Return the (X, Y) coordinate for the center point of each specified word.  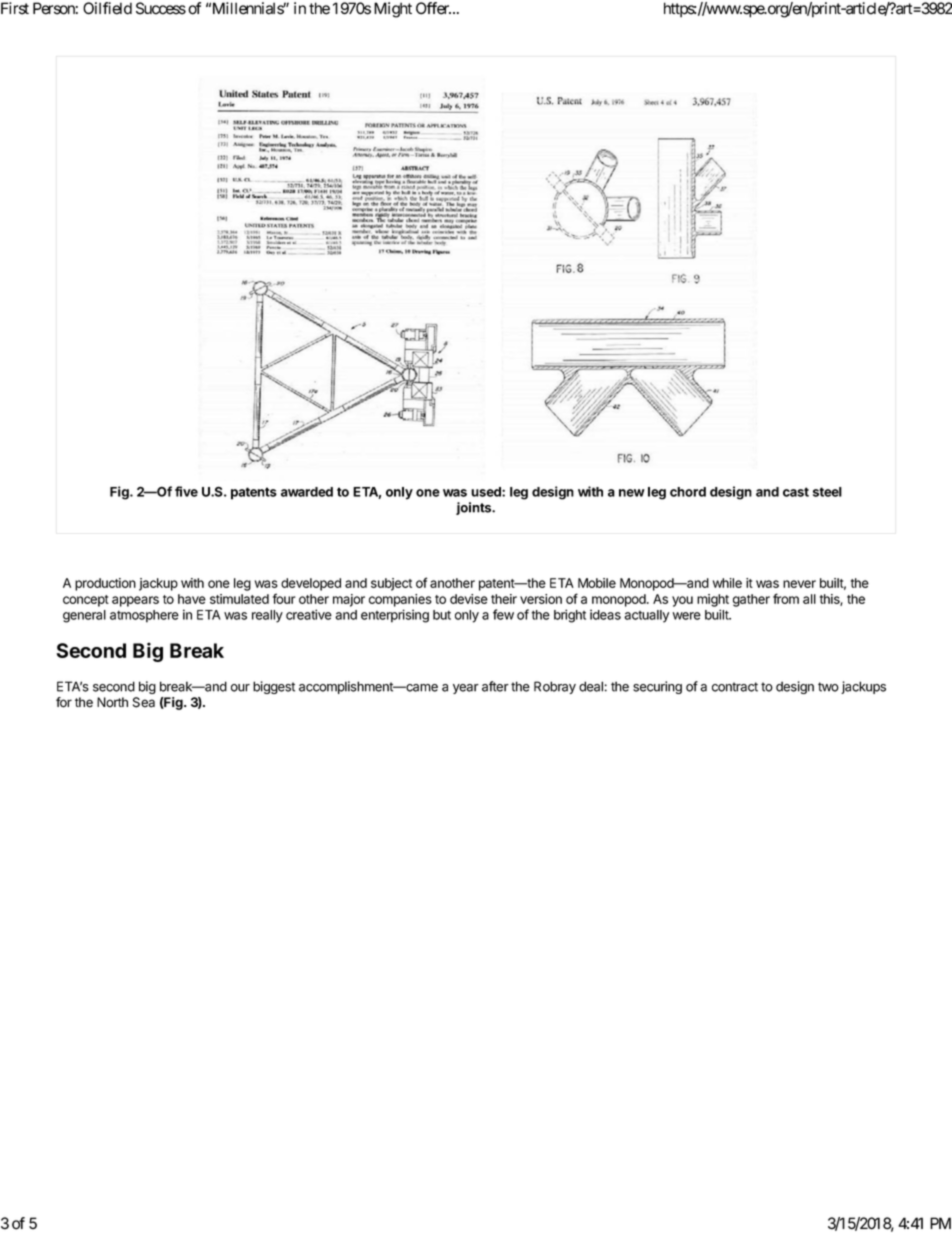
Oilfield (107, 8)
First (15, 8)
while (727, 583)
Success (161, 8)
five (186, 491)
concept (86, 601)
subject (391, 584)
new (632, 493)
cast (796, 492)
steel (827, 492)
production (105, 584)
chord (688, 492)
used (487, 492)
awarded (307, 492)
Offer (433, 8)
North (112, 702)
